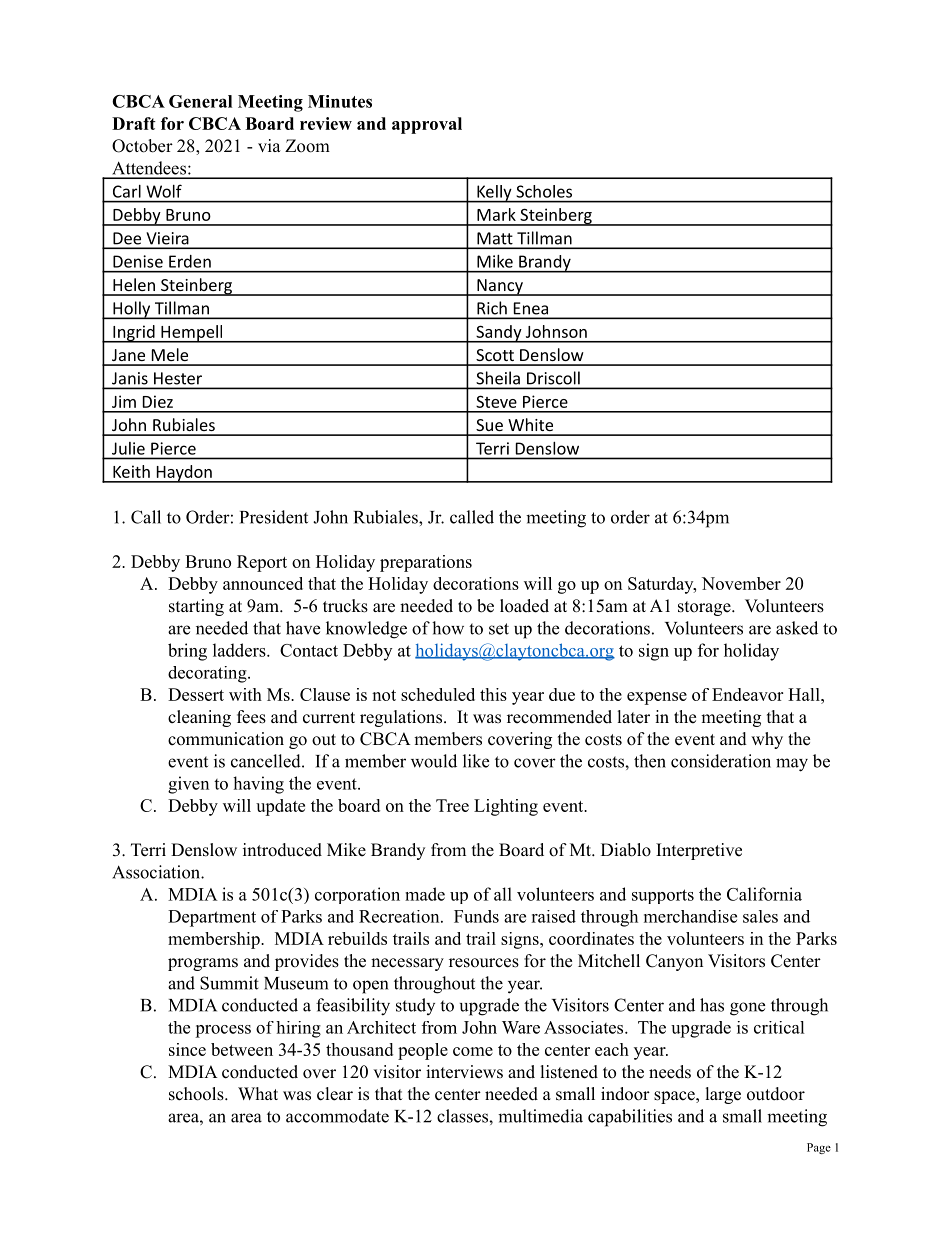 The height and width of the screenshot is (1233, 952). What do you see at coordinates (200, 101) in the screenshot?
I see `General` at bounding box center [200, 101].
